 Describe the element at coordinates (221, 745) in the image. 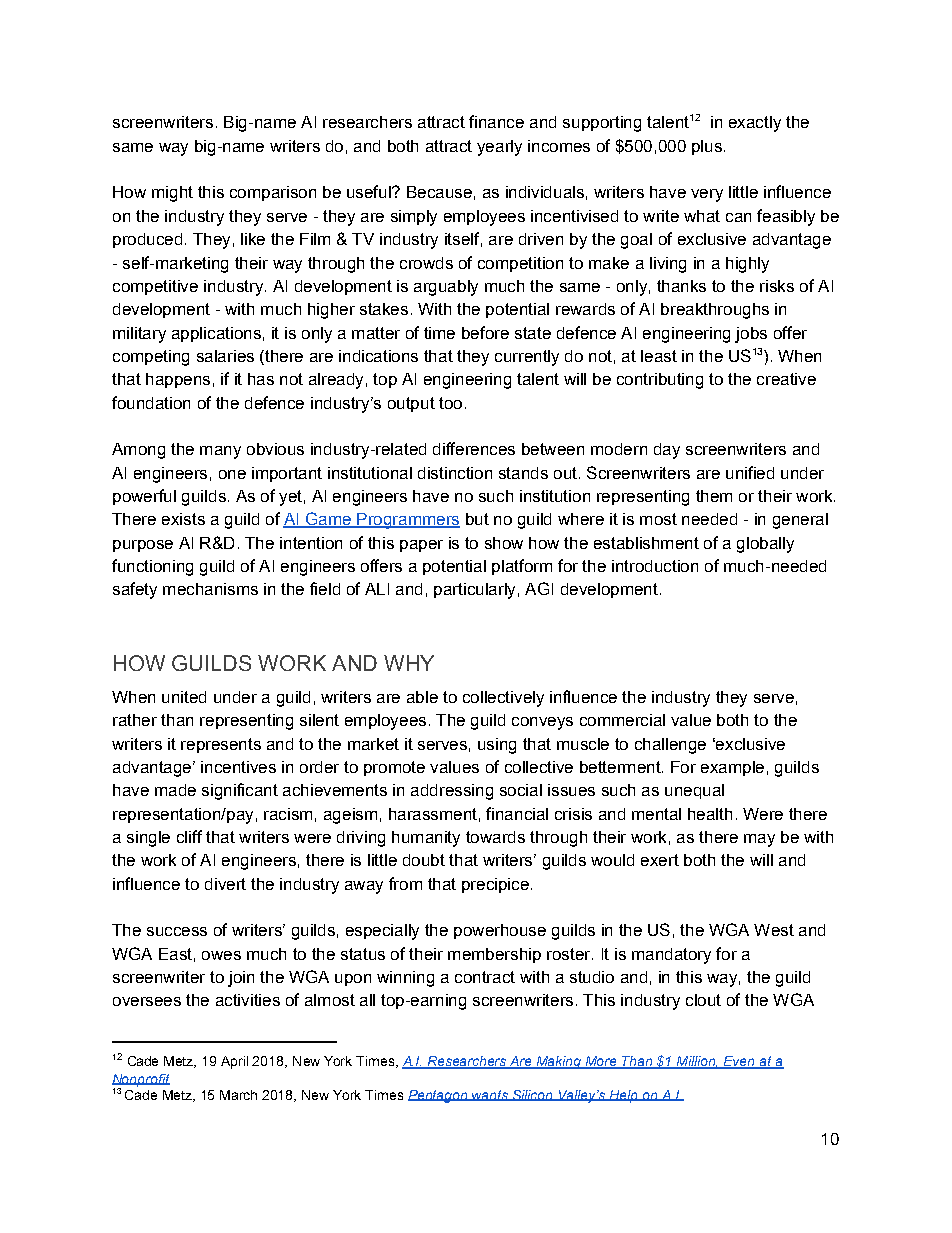

I see `represents` at that location.
